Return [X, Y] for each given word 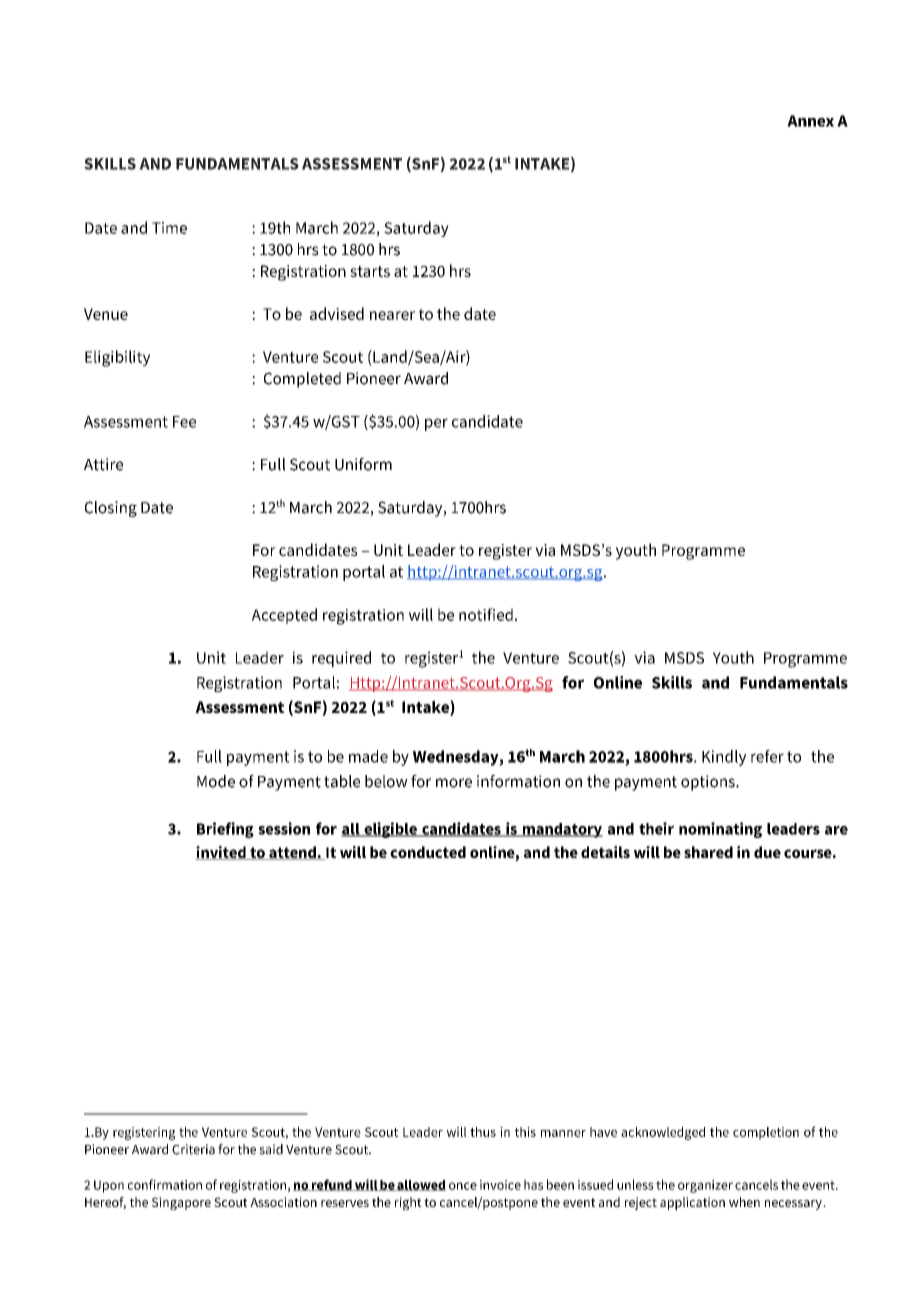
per [436, 424]
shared [708, 852]
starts [370, 271]
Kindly [724, 758]
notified [486, 614]
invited [221, 853]
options [709, 783]
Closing [111, 509]
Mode [216, 781]
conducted [428, 852]
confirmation [165, 1184]
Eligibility [117, 358]
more [454, 783]
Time [169, 228]
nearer [392, 315]
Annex [810, 121]
